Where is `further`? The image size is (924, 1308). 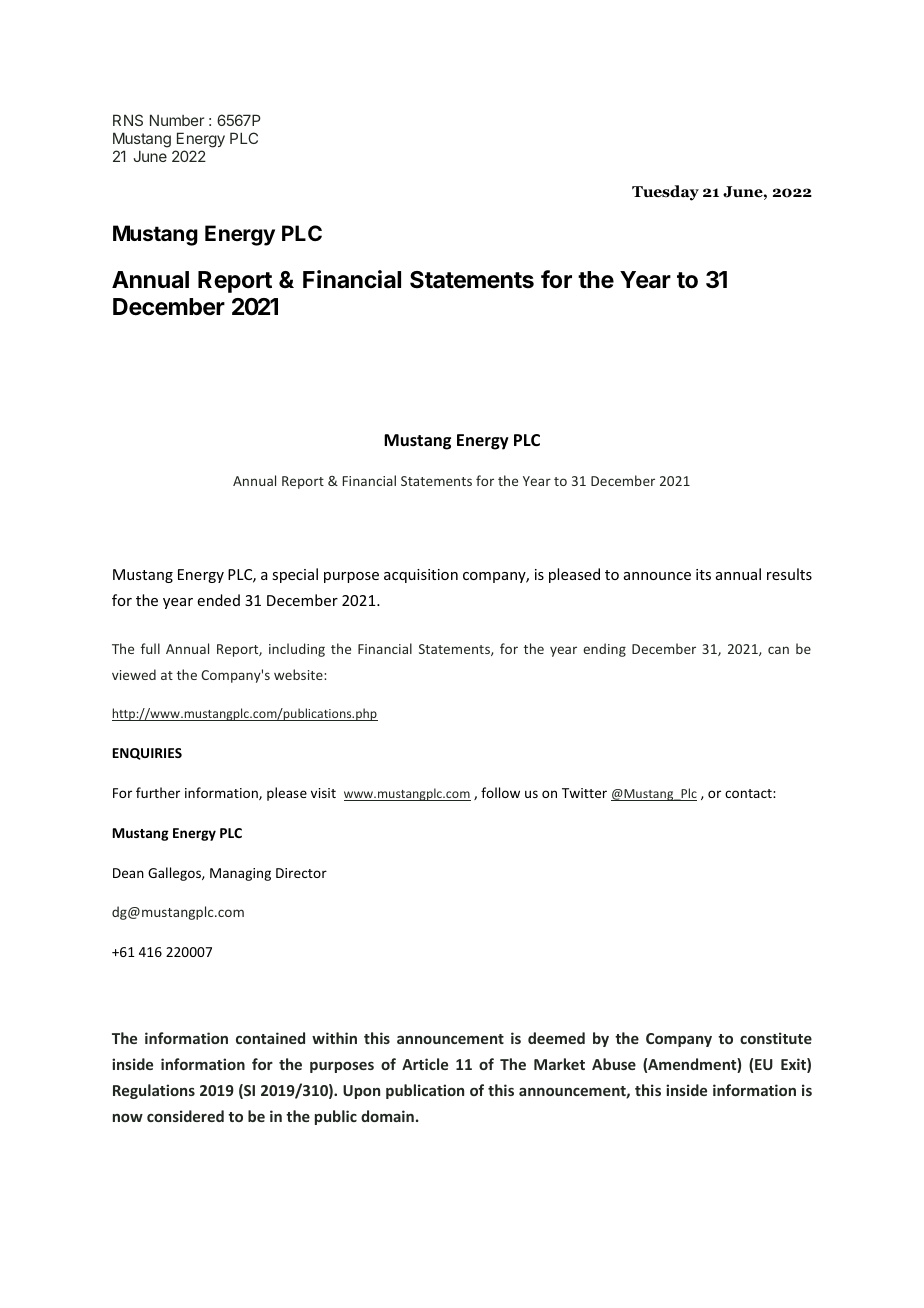 further is located at coordinates (158, 792).
